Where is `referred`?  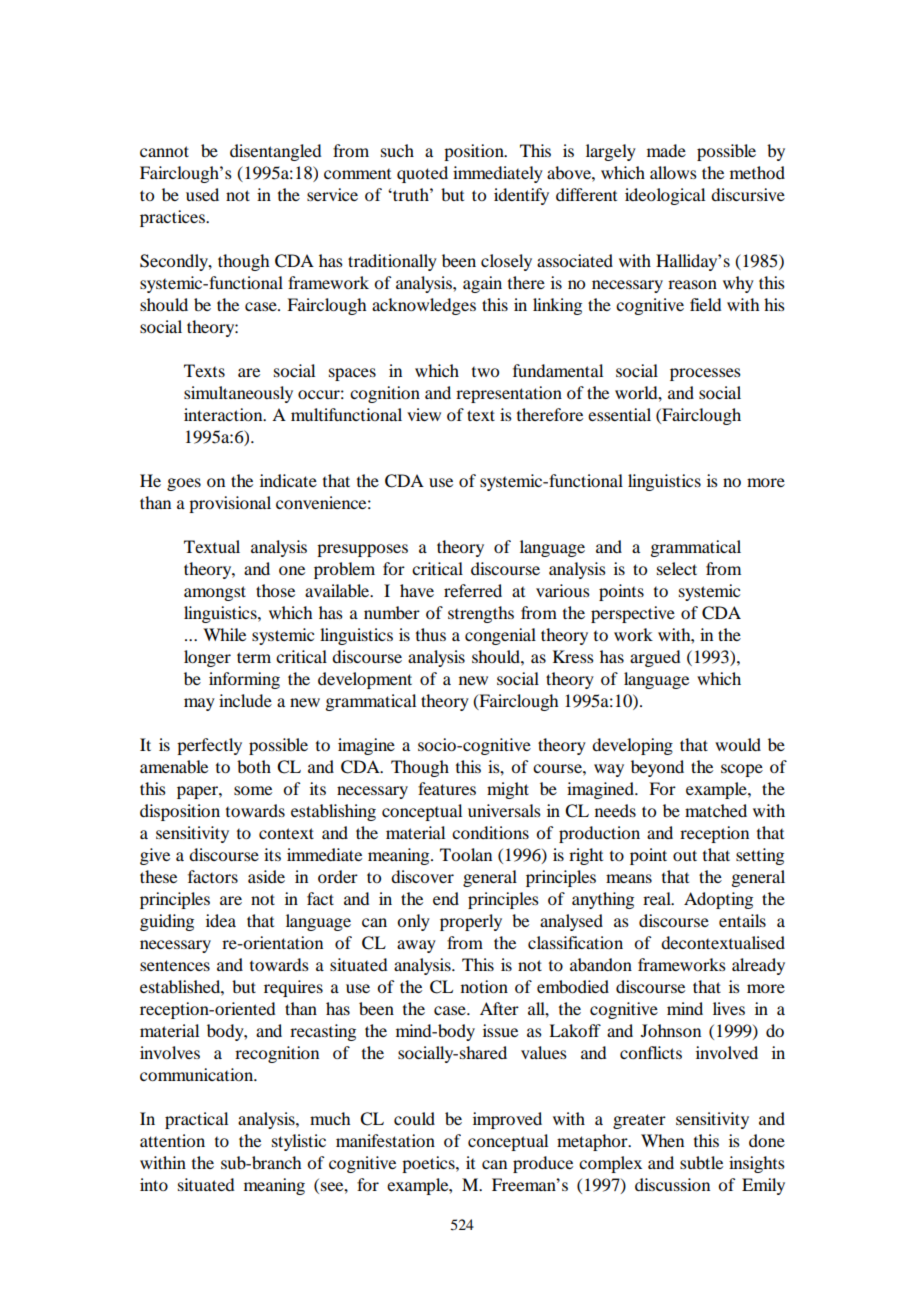 referred is located at coordinates (473, 590).
